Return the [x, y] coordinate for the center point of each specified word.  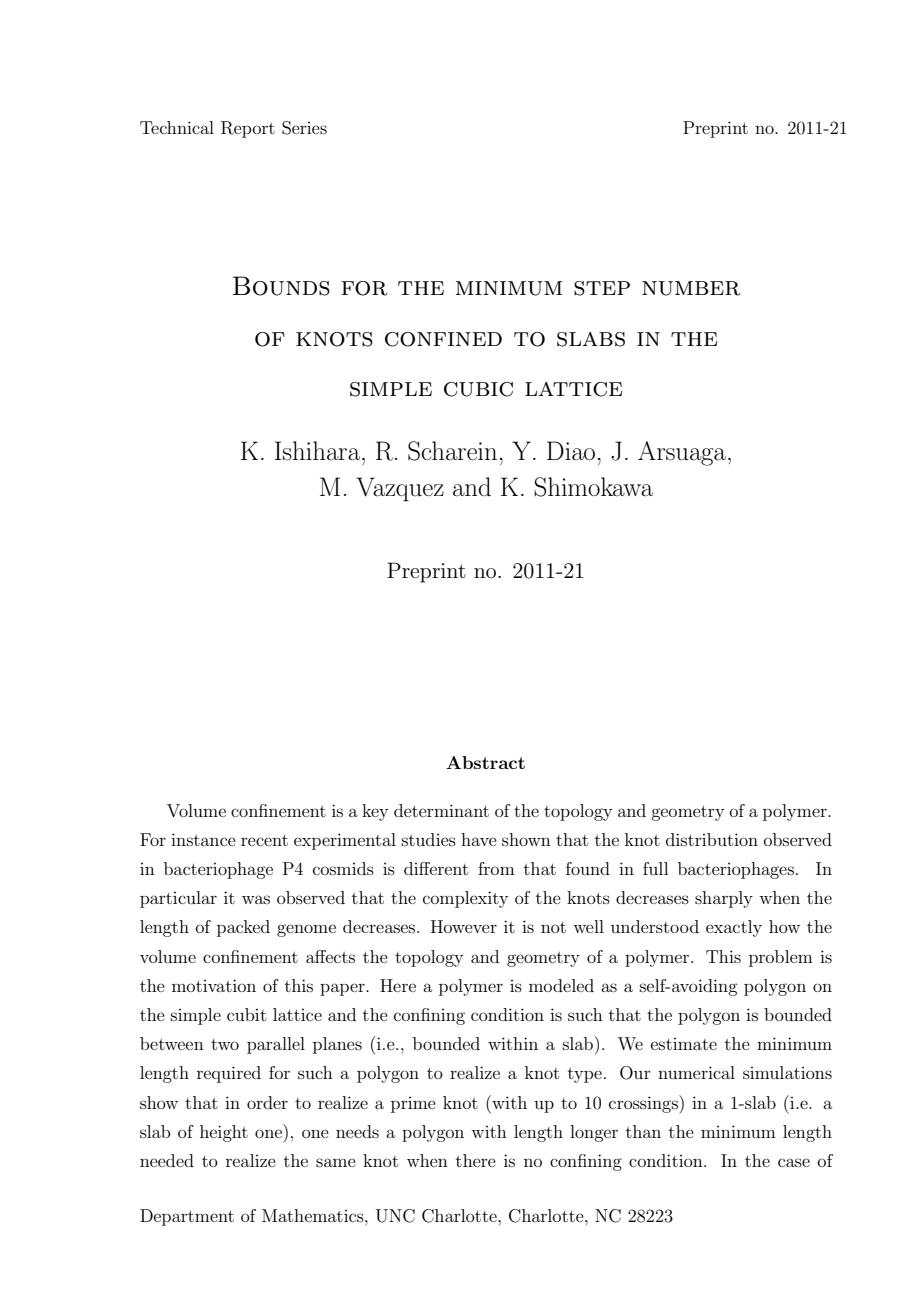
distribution [712, 839]
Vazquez [400, 489]
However [464, 926]
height [224, 1133]
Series [304, 128]
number [691, 288]
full [655, 868]
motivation [214, 985]
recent [264, 840]
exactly [734, 928]
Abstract [485, 762]
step [602, 288]
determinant [441, 810]
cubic [478, 389]
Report [248, 129]
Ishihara [319, 451]
